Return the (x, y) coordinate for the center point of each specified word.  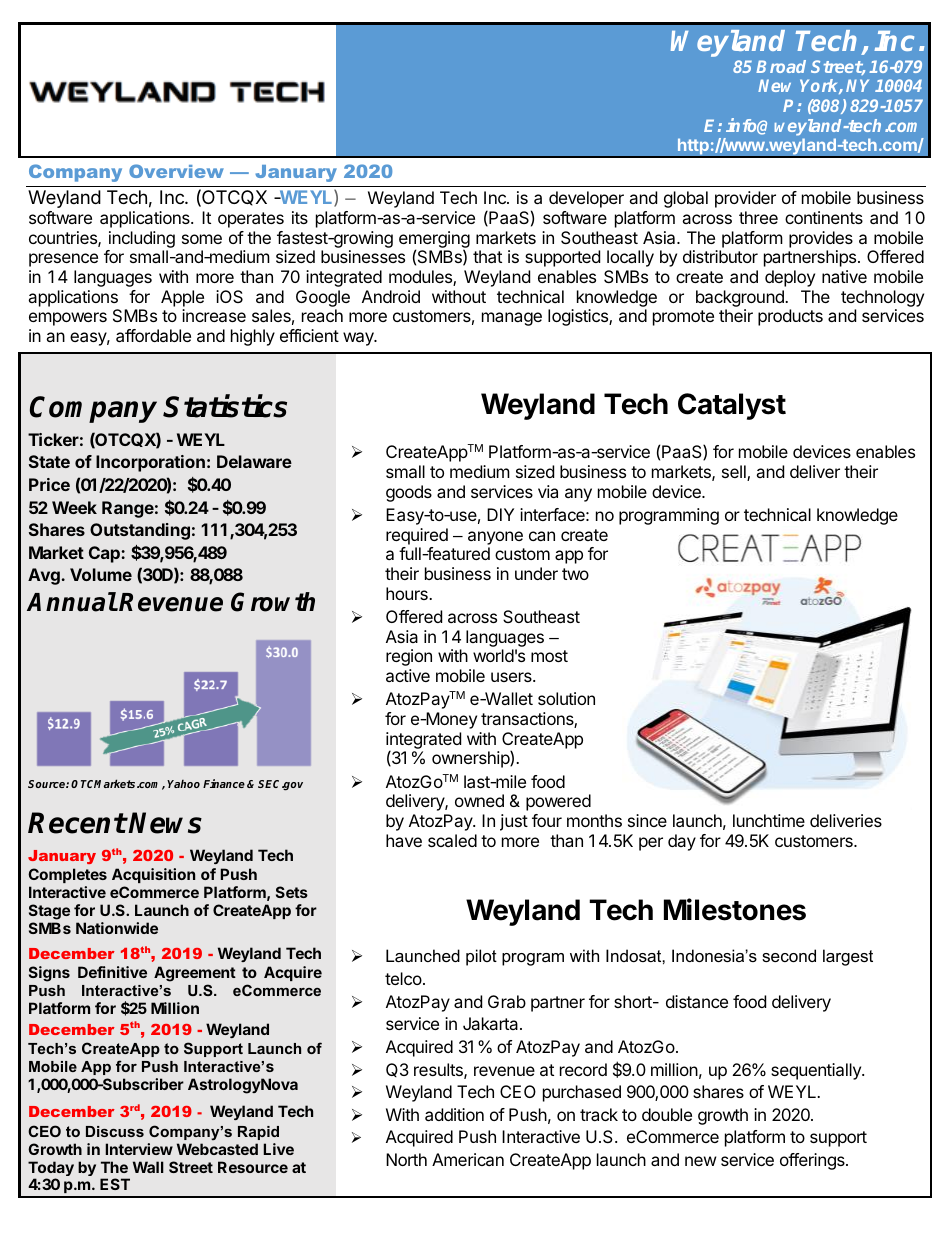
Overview (176, 171)
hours (408, 593)
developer (586, 199)
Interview (139, 1149)
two (575, 574)
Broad (781, 66)
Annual (72, 602)
